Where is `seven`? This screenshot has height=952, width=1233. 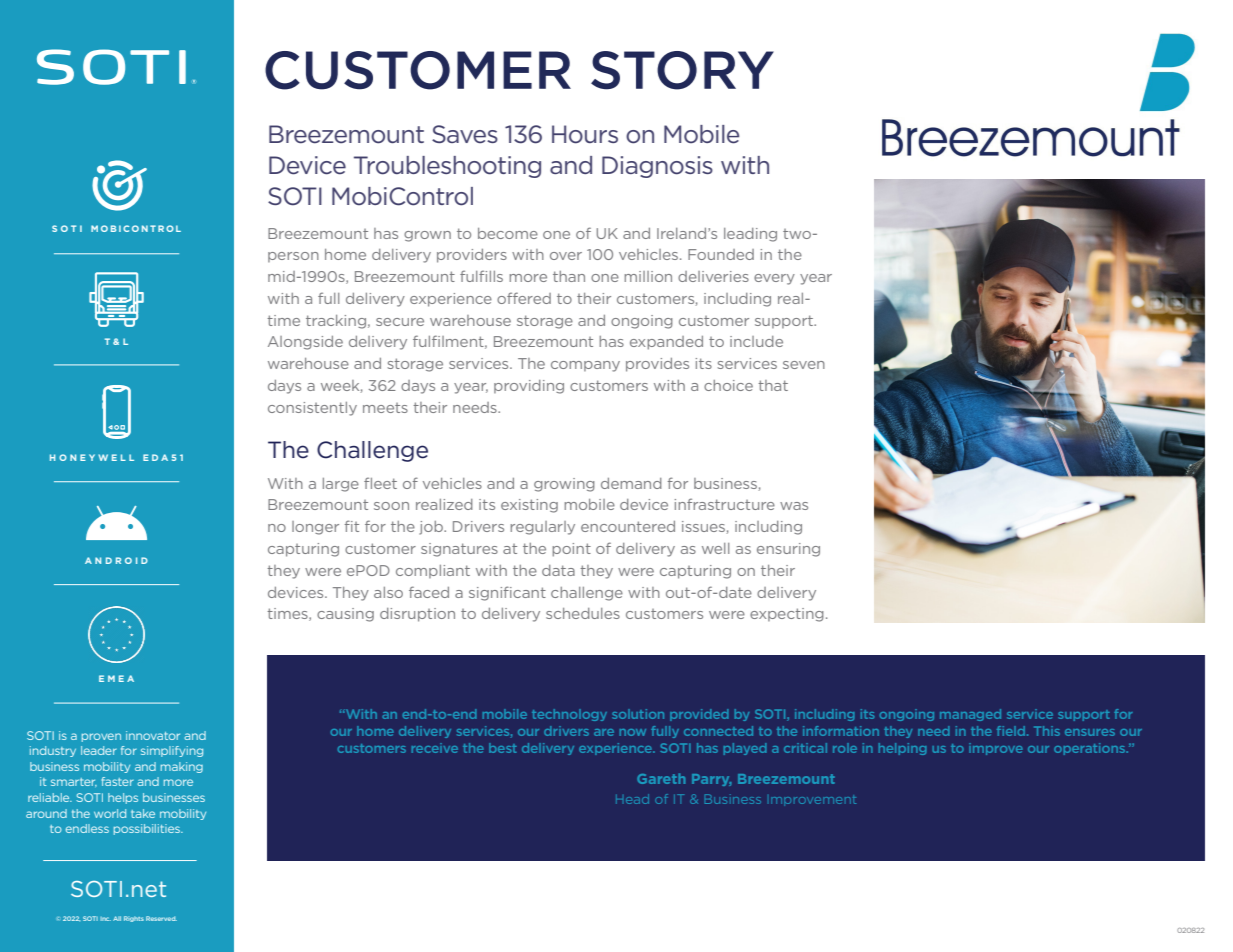
seven is located at coordinates (804, 365).
